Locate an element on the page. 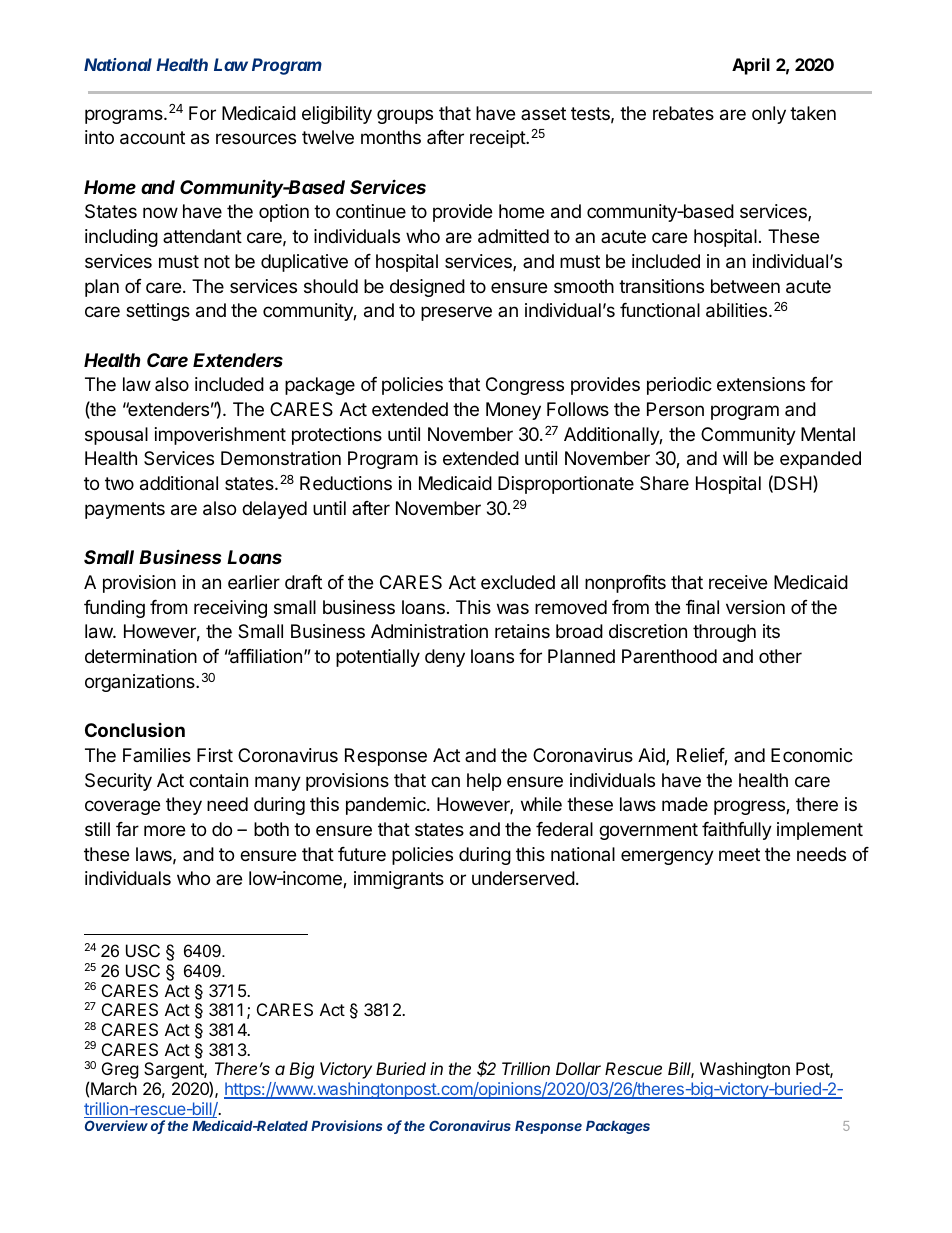 The image size is (952, 1233). groups is located at coordinates (405, 116).
